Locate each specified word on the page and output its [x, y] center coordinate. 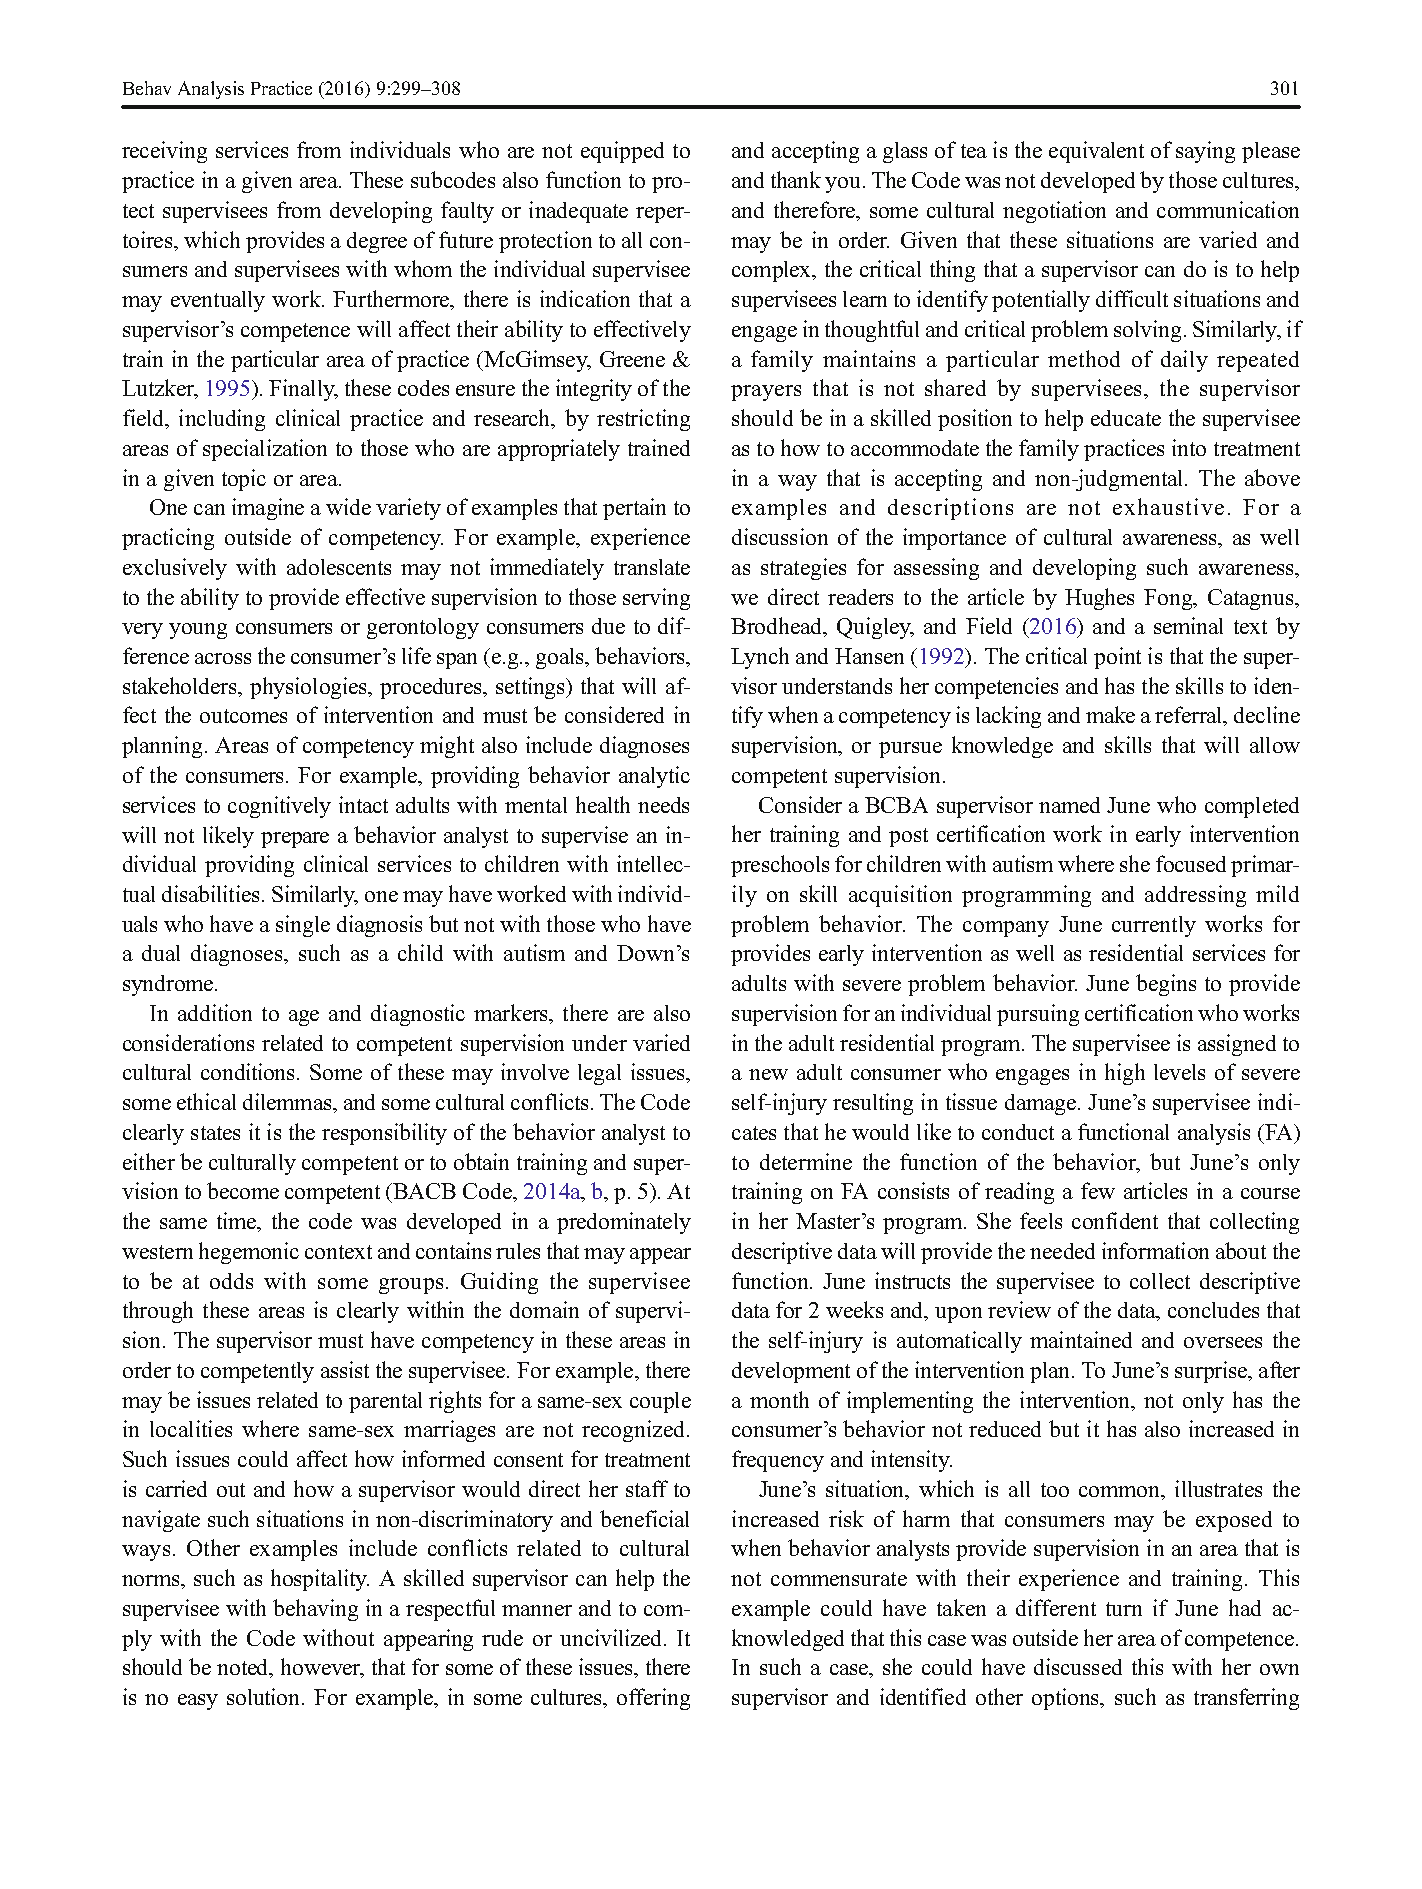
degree [377, 242]
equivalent [1096, 152]
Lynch [760, 658]
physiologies [309, 688]
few [1098, 1190]
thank [796, 179]
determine [806, 1161]
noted [244, 1668]
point [1117, 658]
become [243, 1190]
